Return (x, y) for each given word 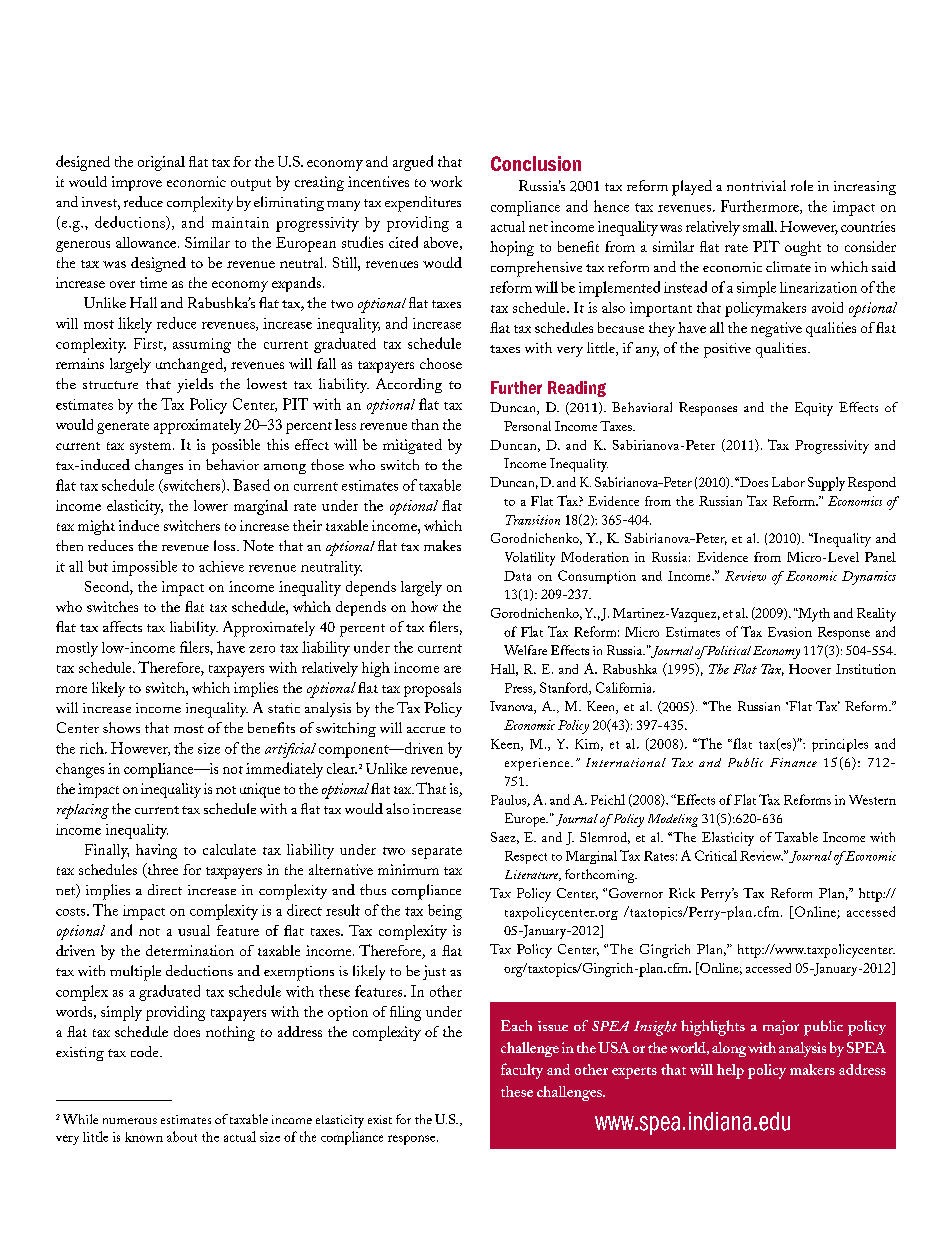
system (152, 448)
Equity (814, 409)
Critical (716, 855)
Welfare (525, 650)
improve (137, 183)
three (161, 870)
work (446, 181)
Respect (526, 857)
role (802, 185)
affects (122, 626)
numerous (130, 1121)
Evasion (790, 632)
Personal (527, 426)
